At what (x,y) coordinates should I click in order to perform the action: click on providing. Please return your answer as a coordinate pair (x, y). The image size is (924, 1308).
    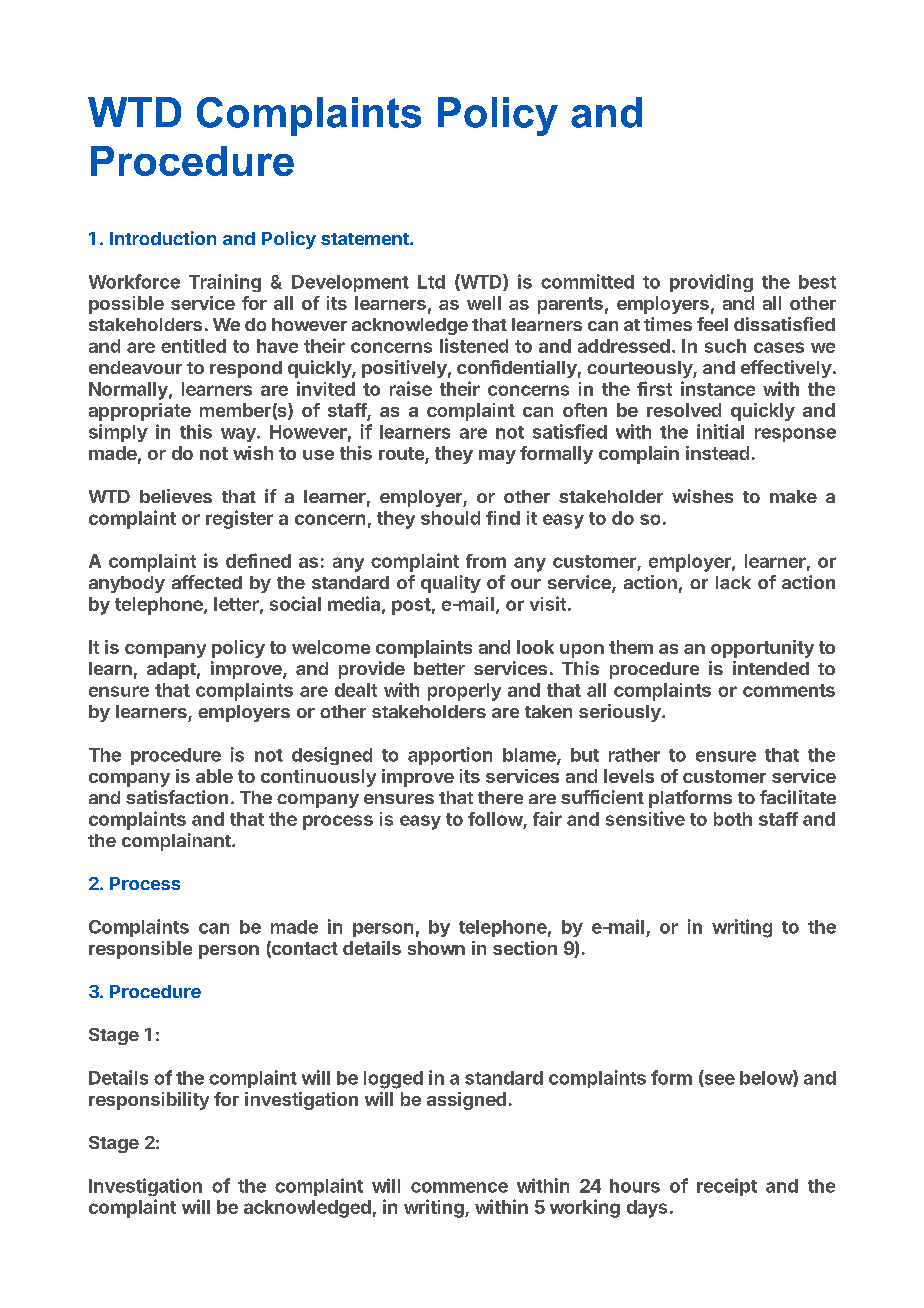
    Looking at the image, I should click on (711, 283).
